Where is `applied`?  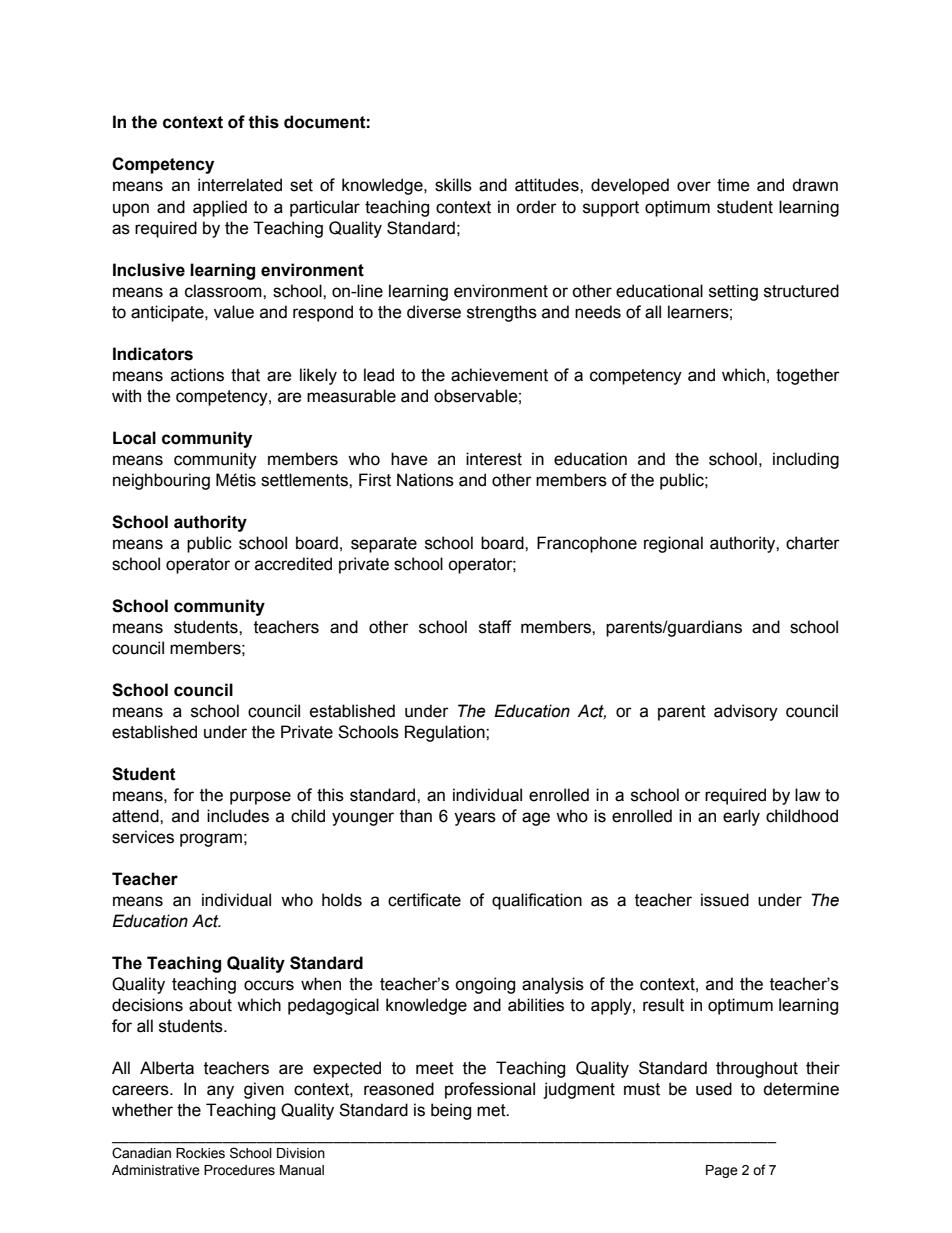 applied is located at coordinates (220, 208).
